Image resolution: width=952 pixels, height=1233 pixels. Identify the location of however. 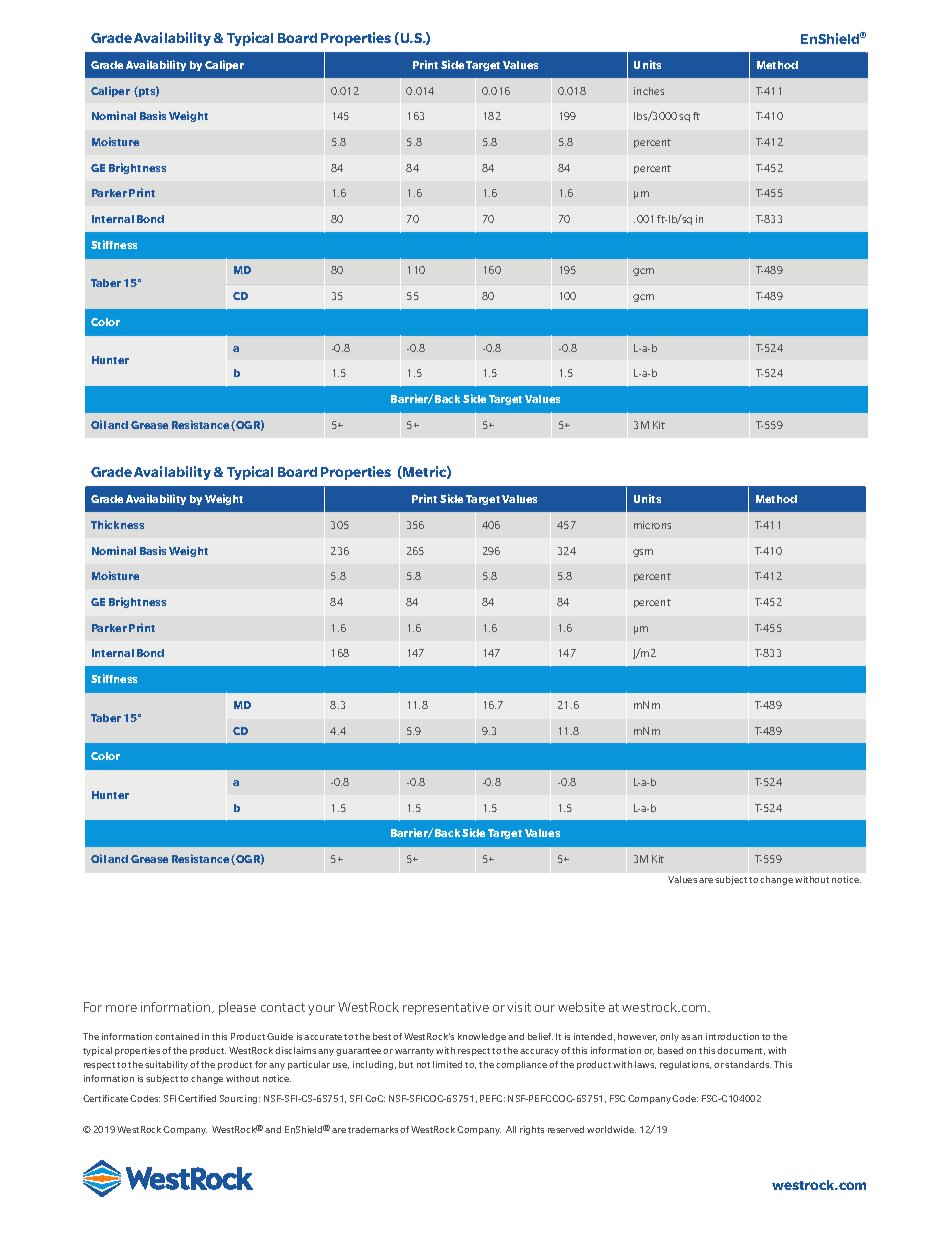
(637, 1037).
